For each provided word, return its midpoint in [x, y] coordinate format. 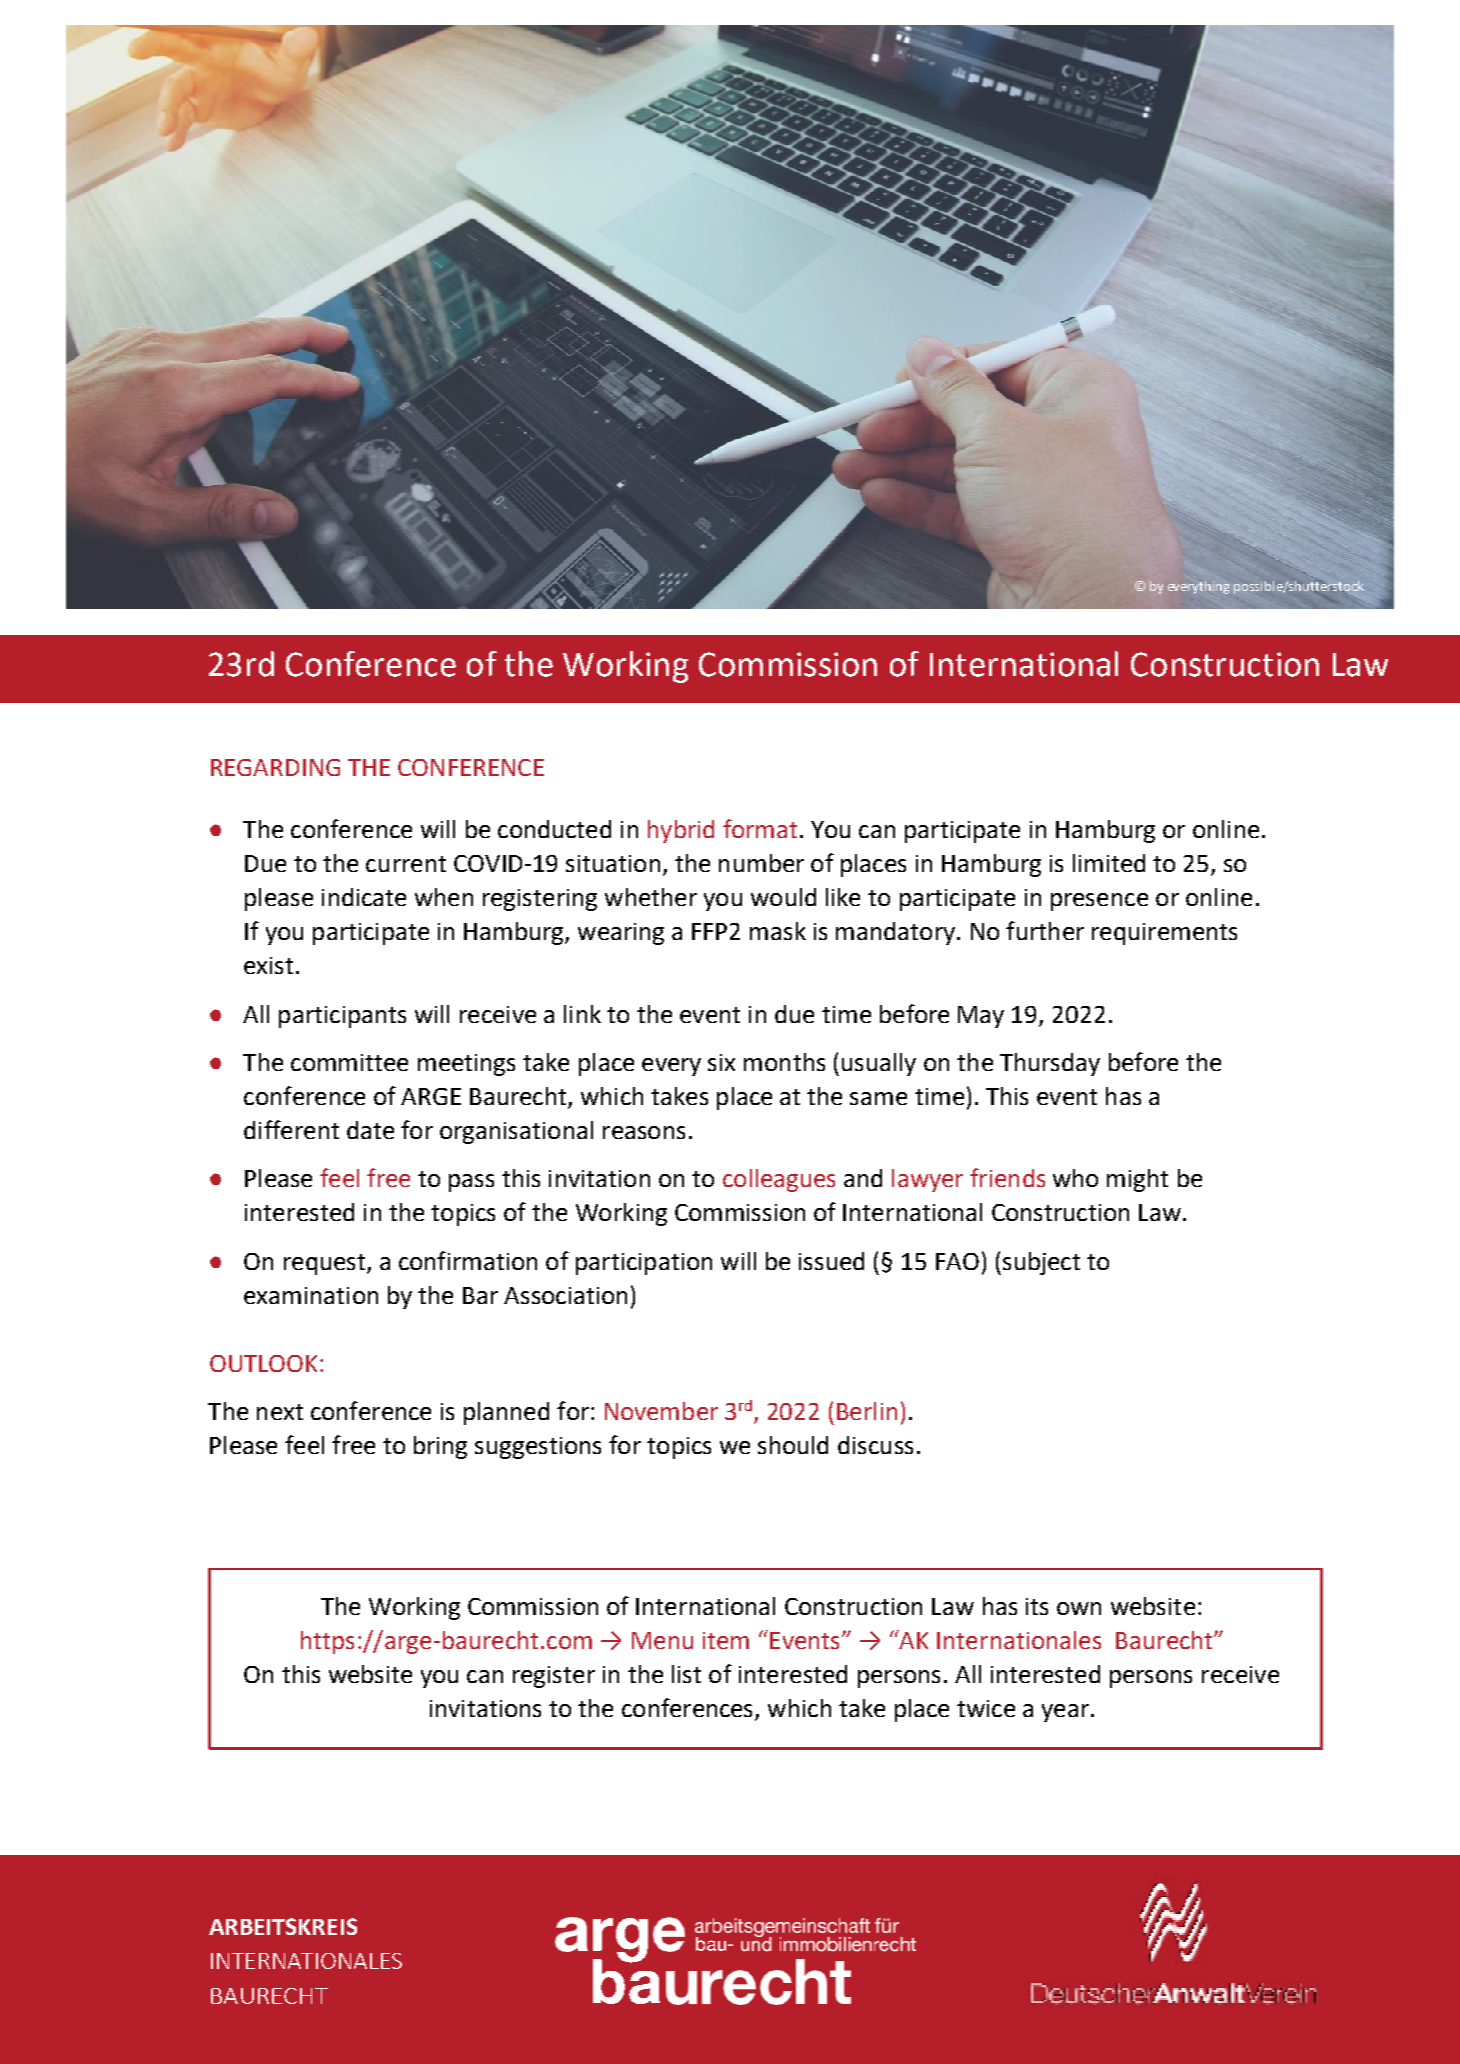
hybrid [681, 831]
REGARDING [275, 767]
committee [349, 1062]
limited [1109, 863]
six [721, 1062]
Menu [662, 1640]
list [686, 1674]
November [661, 1411]
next [280, 1412]
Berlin [867, 1411]
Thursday [1050, 1064]
